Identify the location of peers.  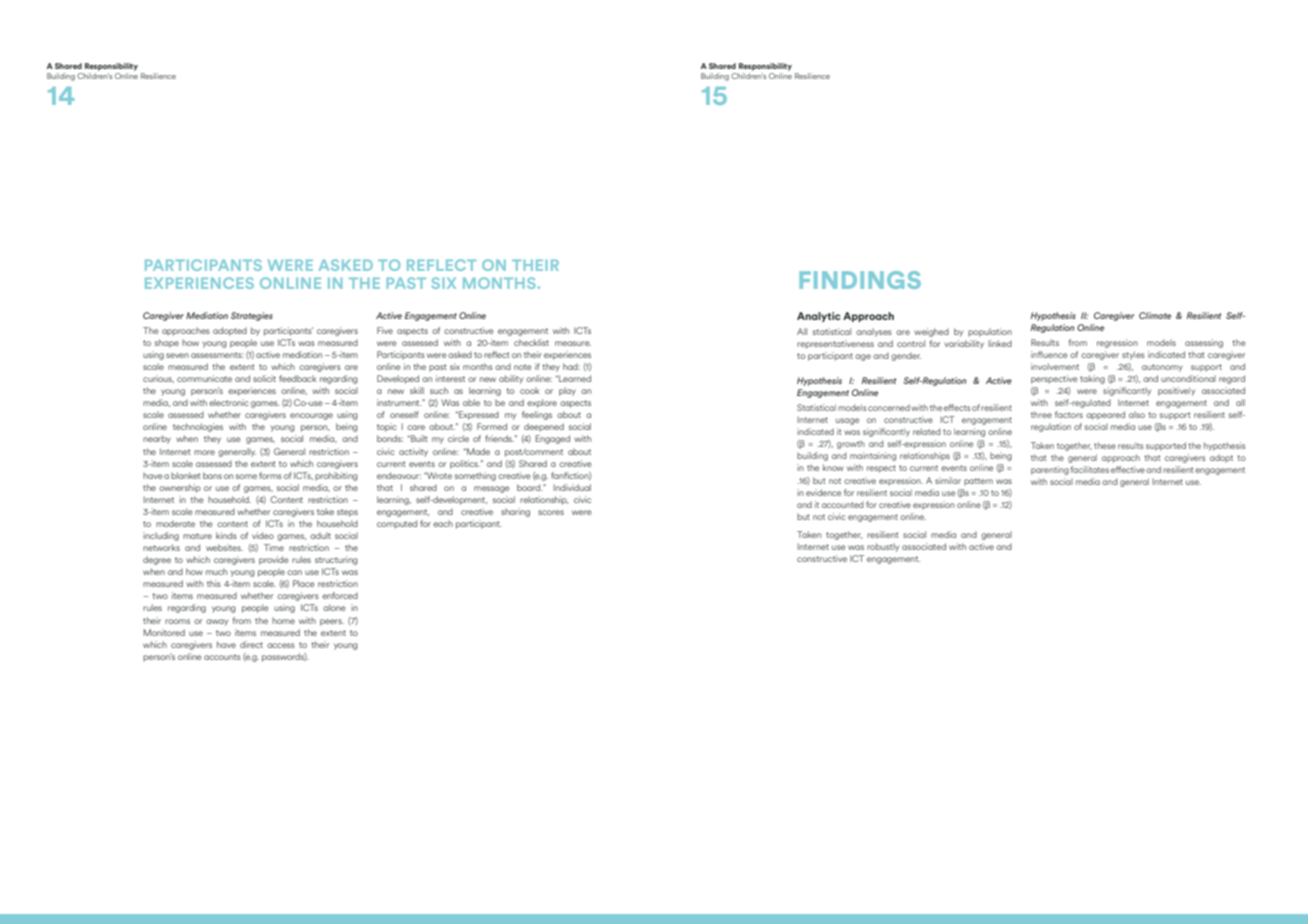
(332, 622).
